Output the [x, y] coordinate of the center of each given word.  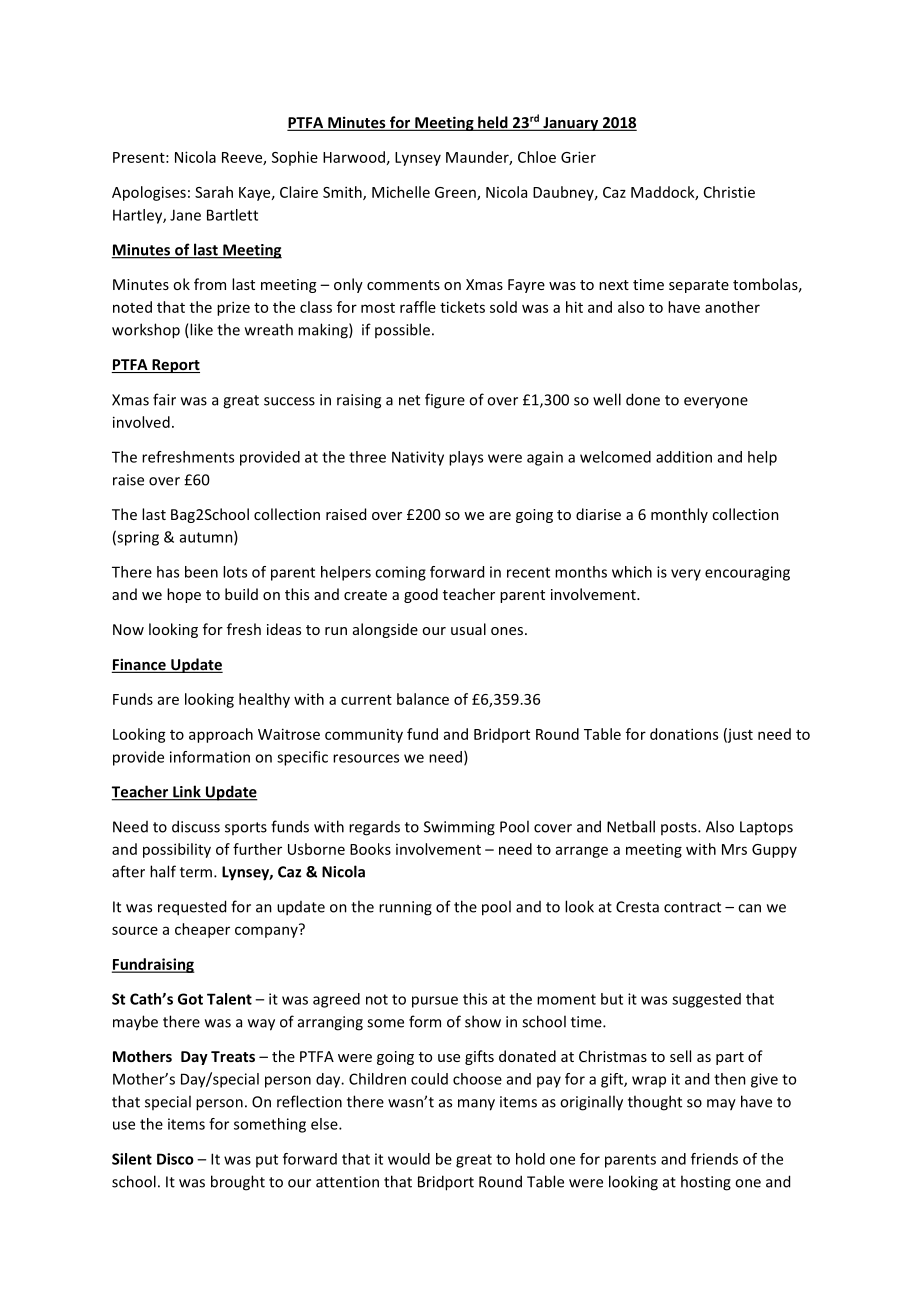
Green [456, 193]
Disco [175, 1159]
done [643, 399]
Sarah [214, 192]
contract [692, 907]
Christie [729, 192]
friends [714, 1159]
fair [164, 399]
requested [192, 908]
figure [445, 401]
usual [468, 629]
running [405, 908]
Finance [140, 665]
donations [684, 734]
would [409, 1159]
